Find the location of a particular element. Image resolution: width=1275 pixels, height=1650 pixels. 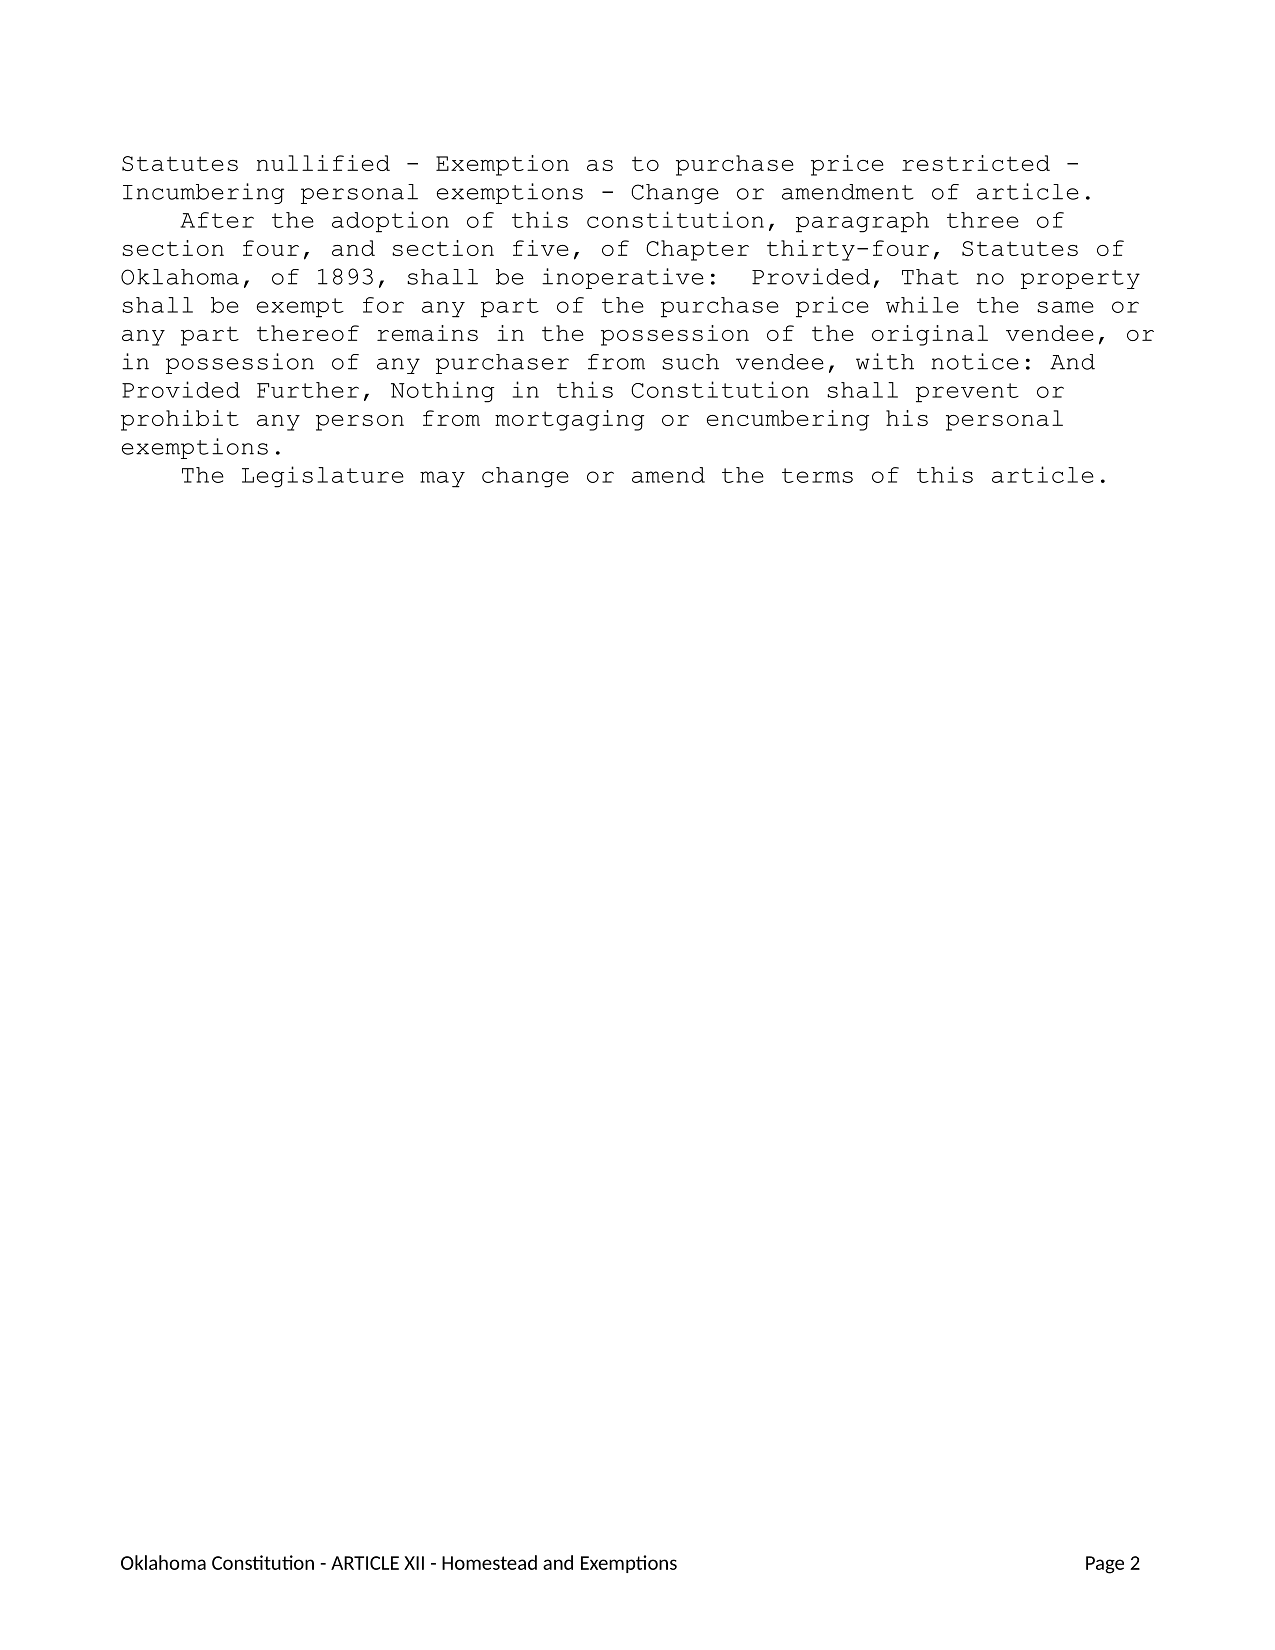

Page is located at coordinates (1105, 1565).
